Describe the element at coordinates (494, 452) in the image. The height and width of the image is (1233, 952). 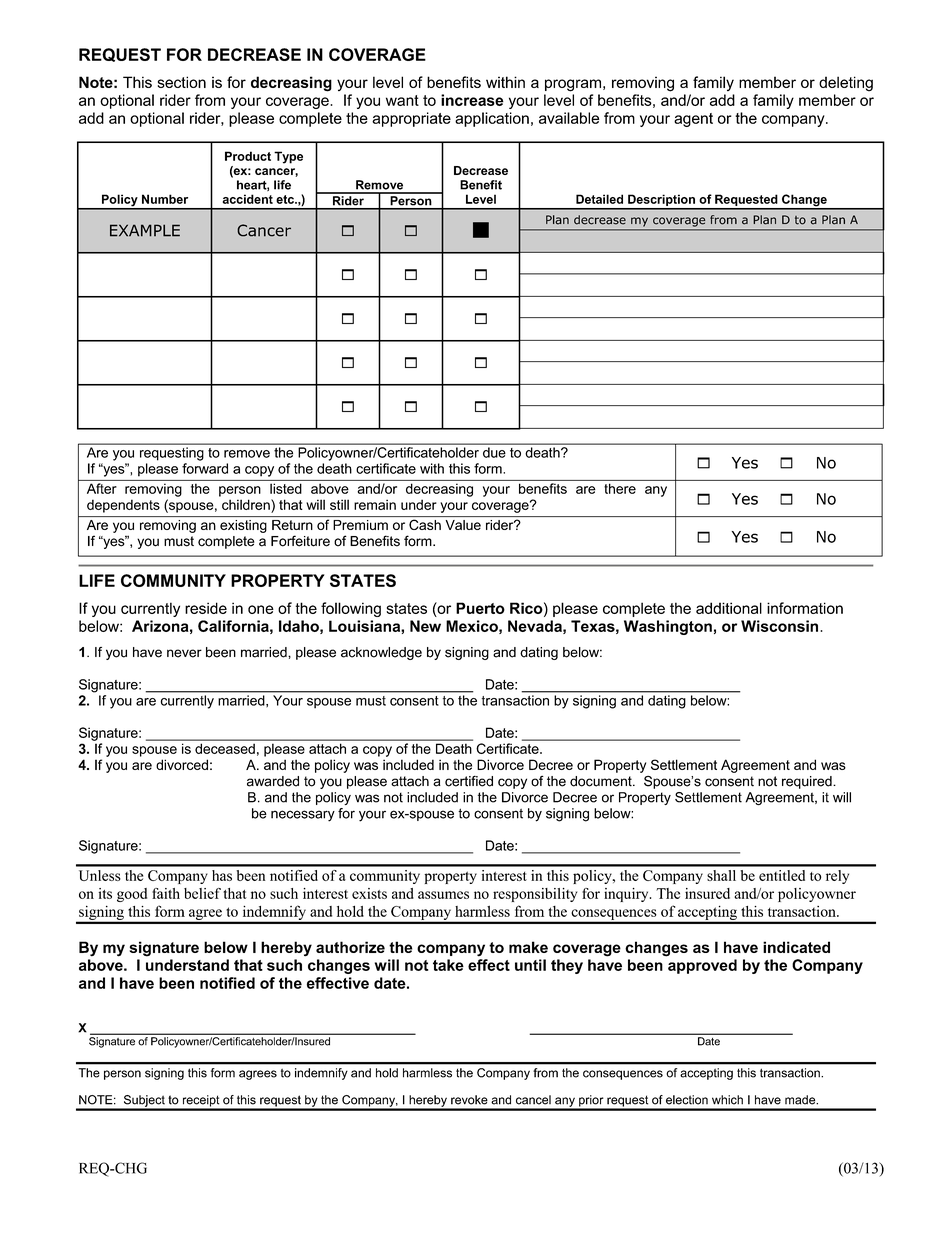
I see `due` at that location.
